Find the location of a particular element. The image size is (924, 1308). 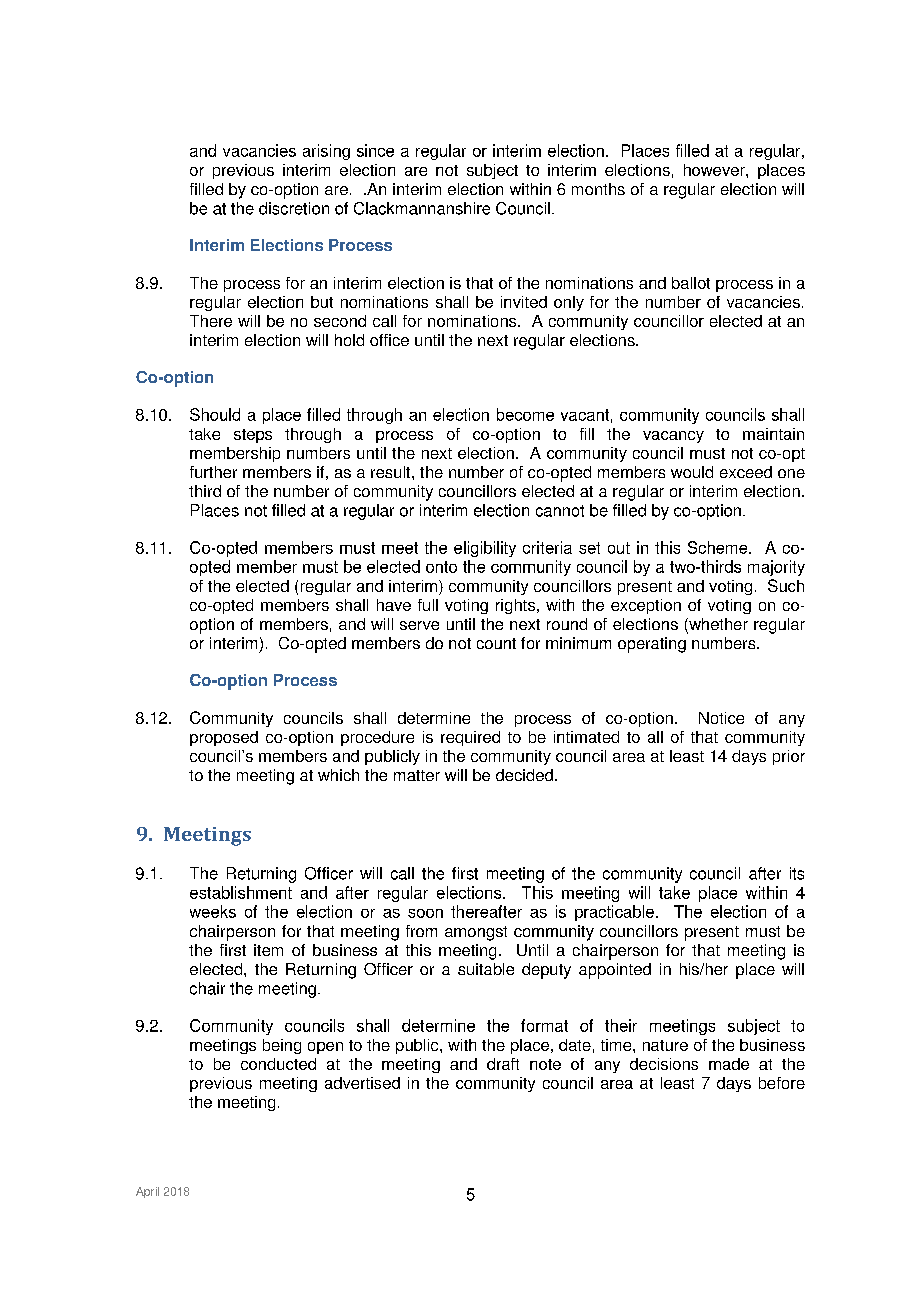

since is located at coordinates (375, 150).
